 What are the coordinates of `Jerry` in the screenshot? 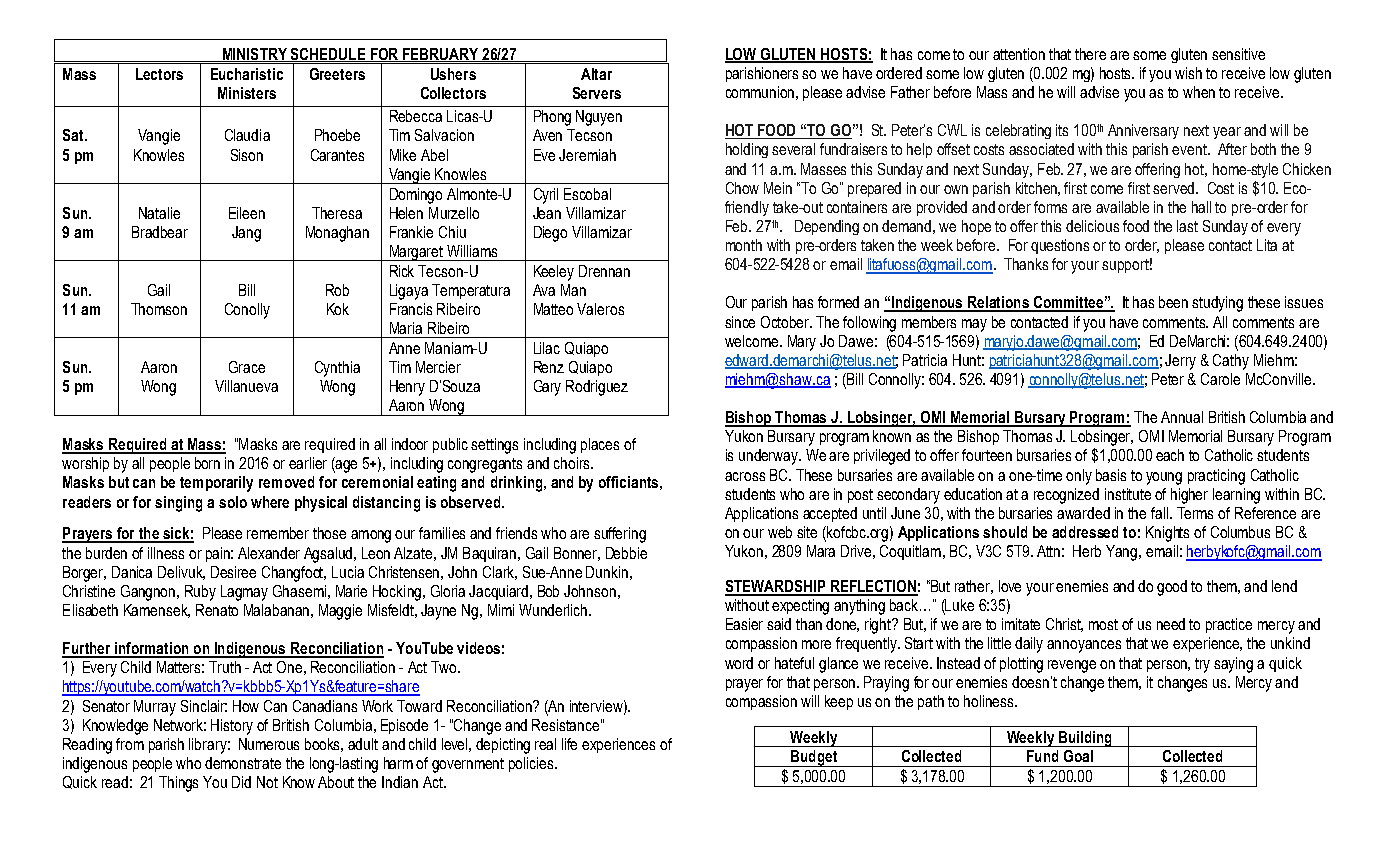 It's located at (1180, 362).
